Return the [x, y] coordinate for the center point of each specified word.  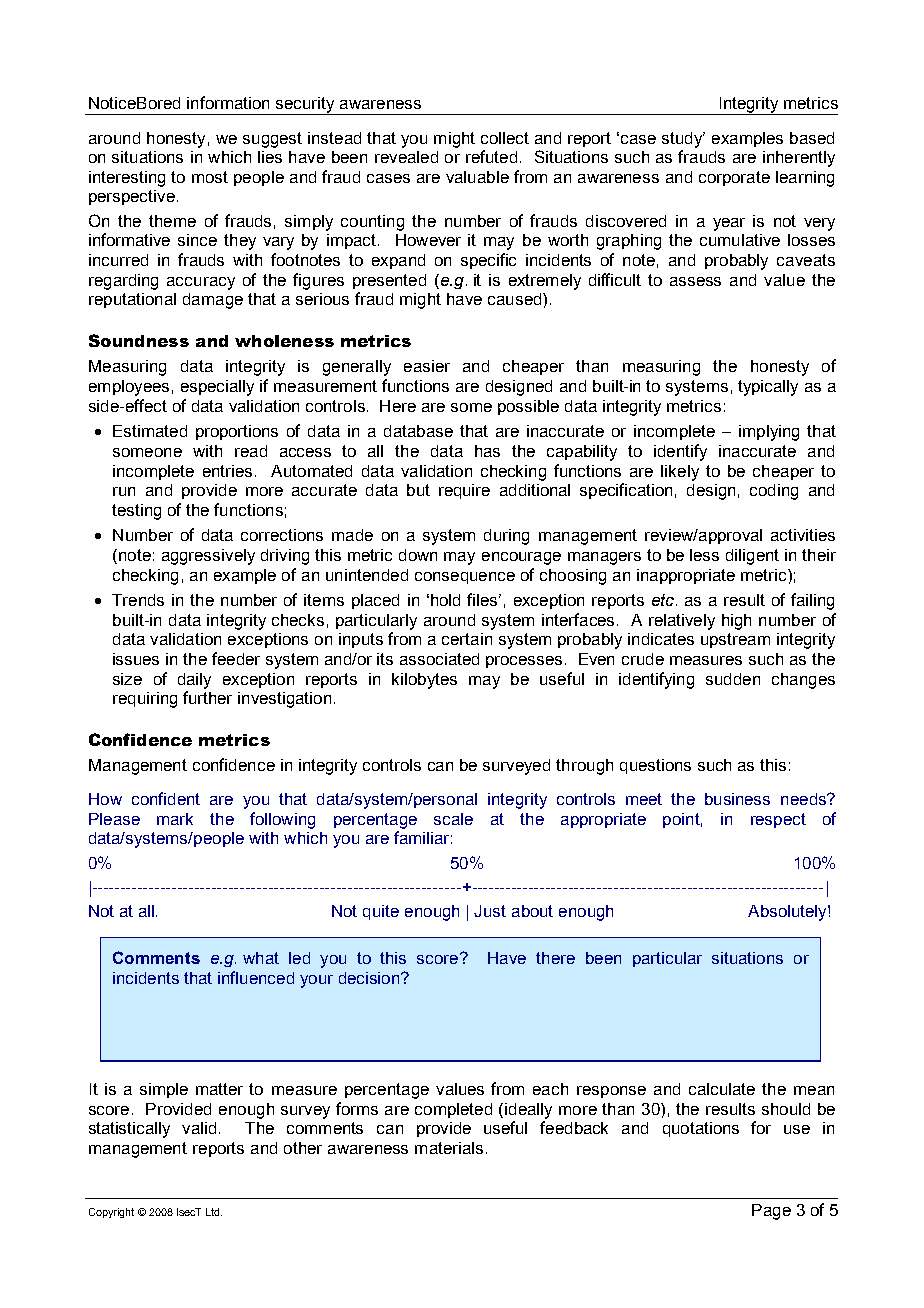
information [228, 102]
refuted [491, 156]
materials [449, 1148]
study [683, 140]
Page [771, 1212]
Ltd [214, 1212]
